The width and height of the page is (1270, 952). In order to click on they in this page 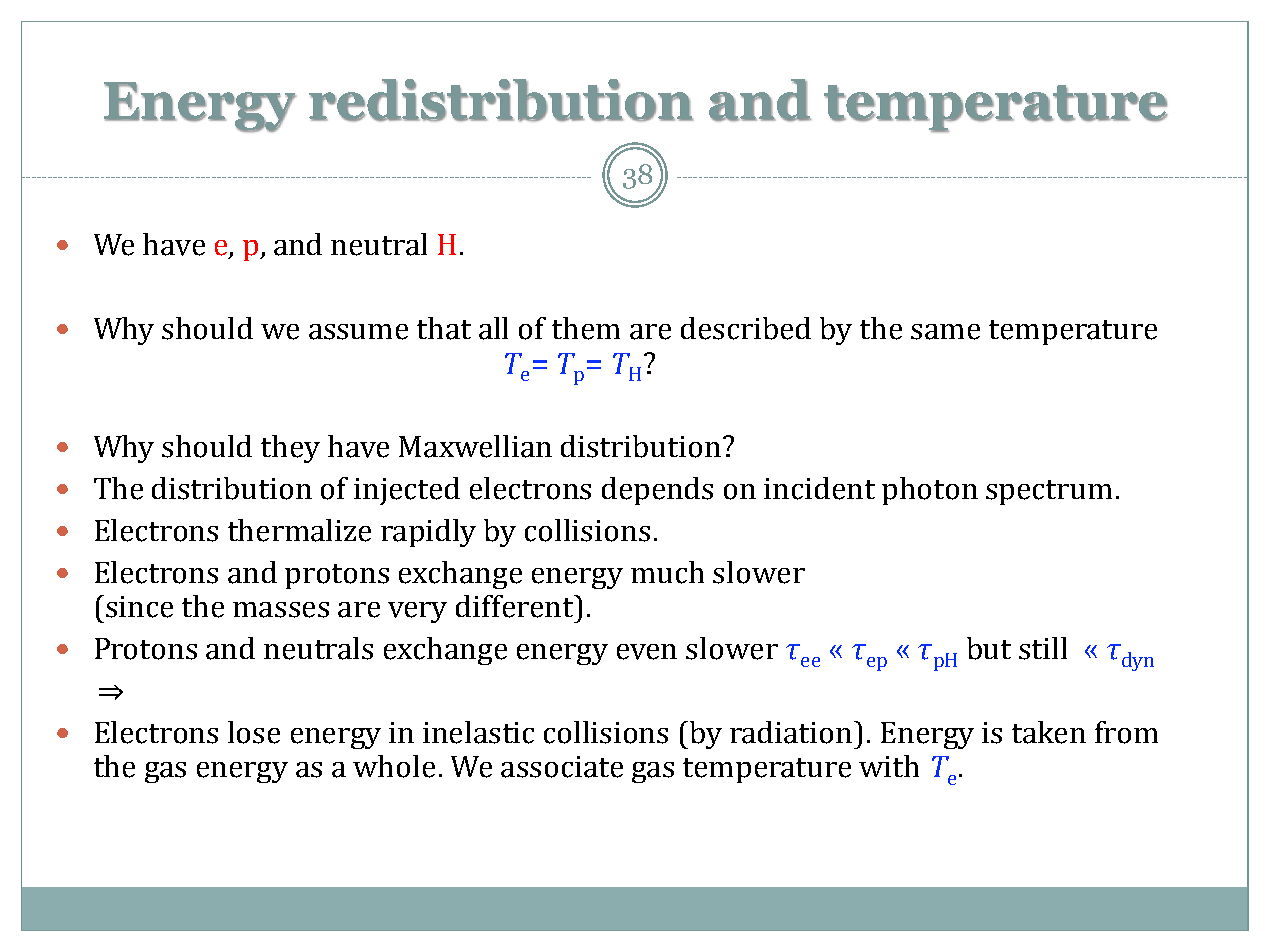, I will do `click(290, 449)`.
